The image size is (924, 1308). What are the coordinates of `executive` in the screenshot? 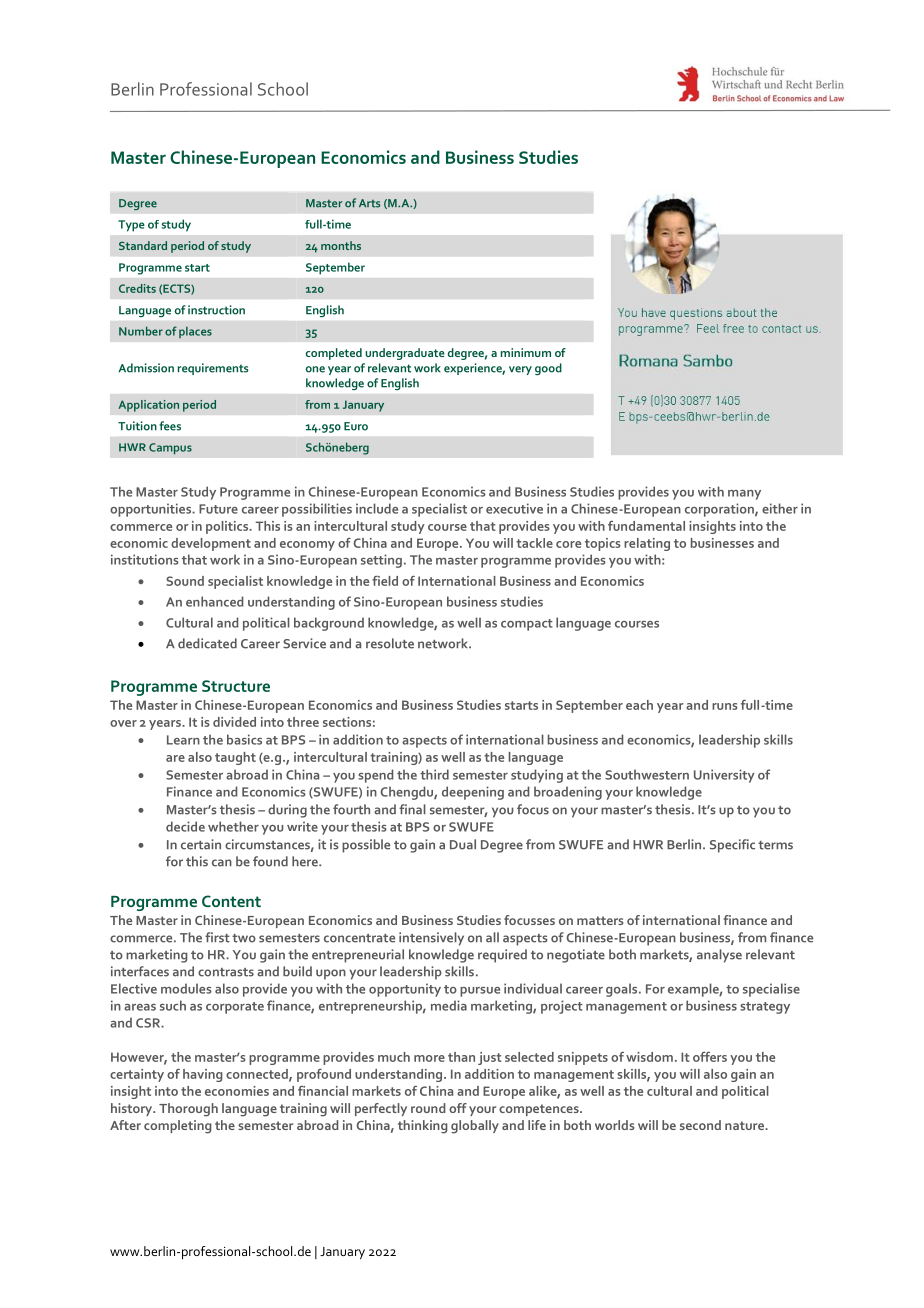 It's located at (514, 508).
